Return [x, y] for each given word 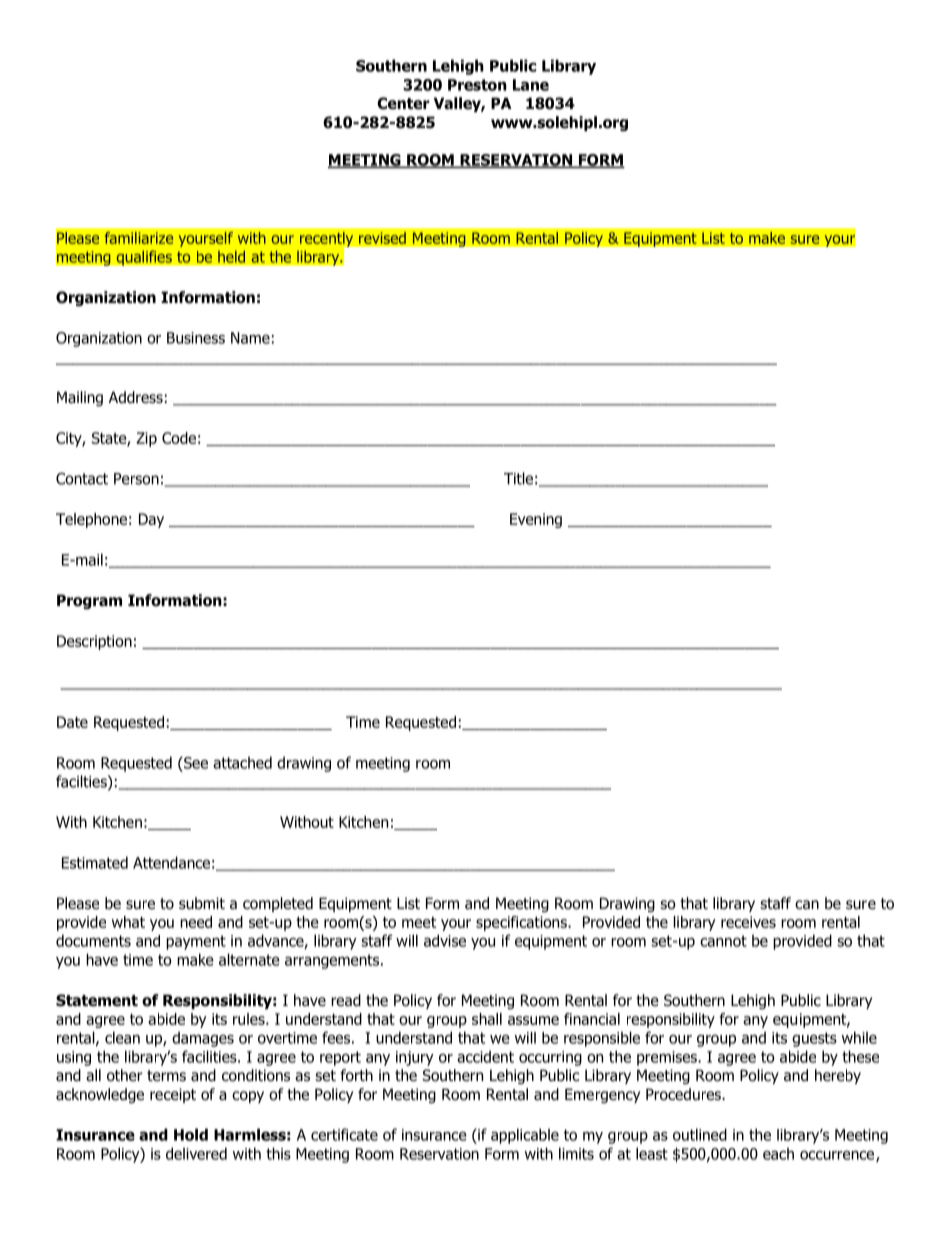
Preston [477, 85]
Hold [191, 1134]
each [778, 1153]
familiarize [139, 238]
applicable [525, 1136]
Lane [531, 85]
